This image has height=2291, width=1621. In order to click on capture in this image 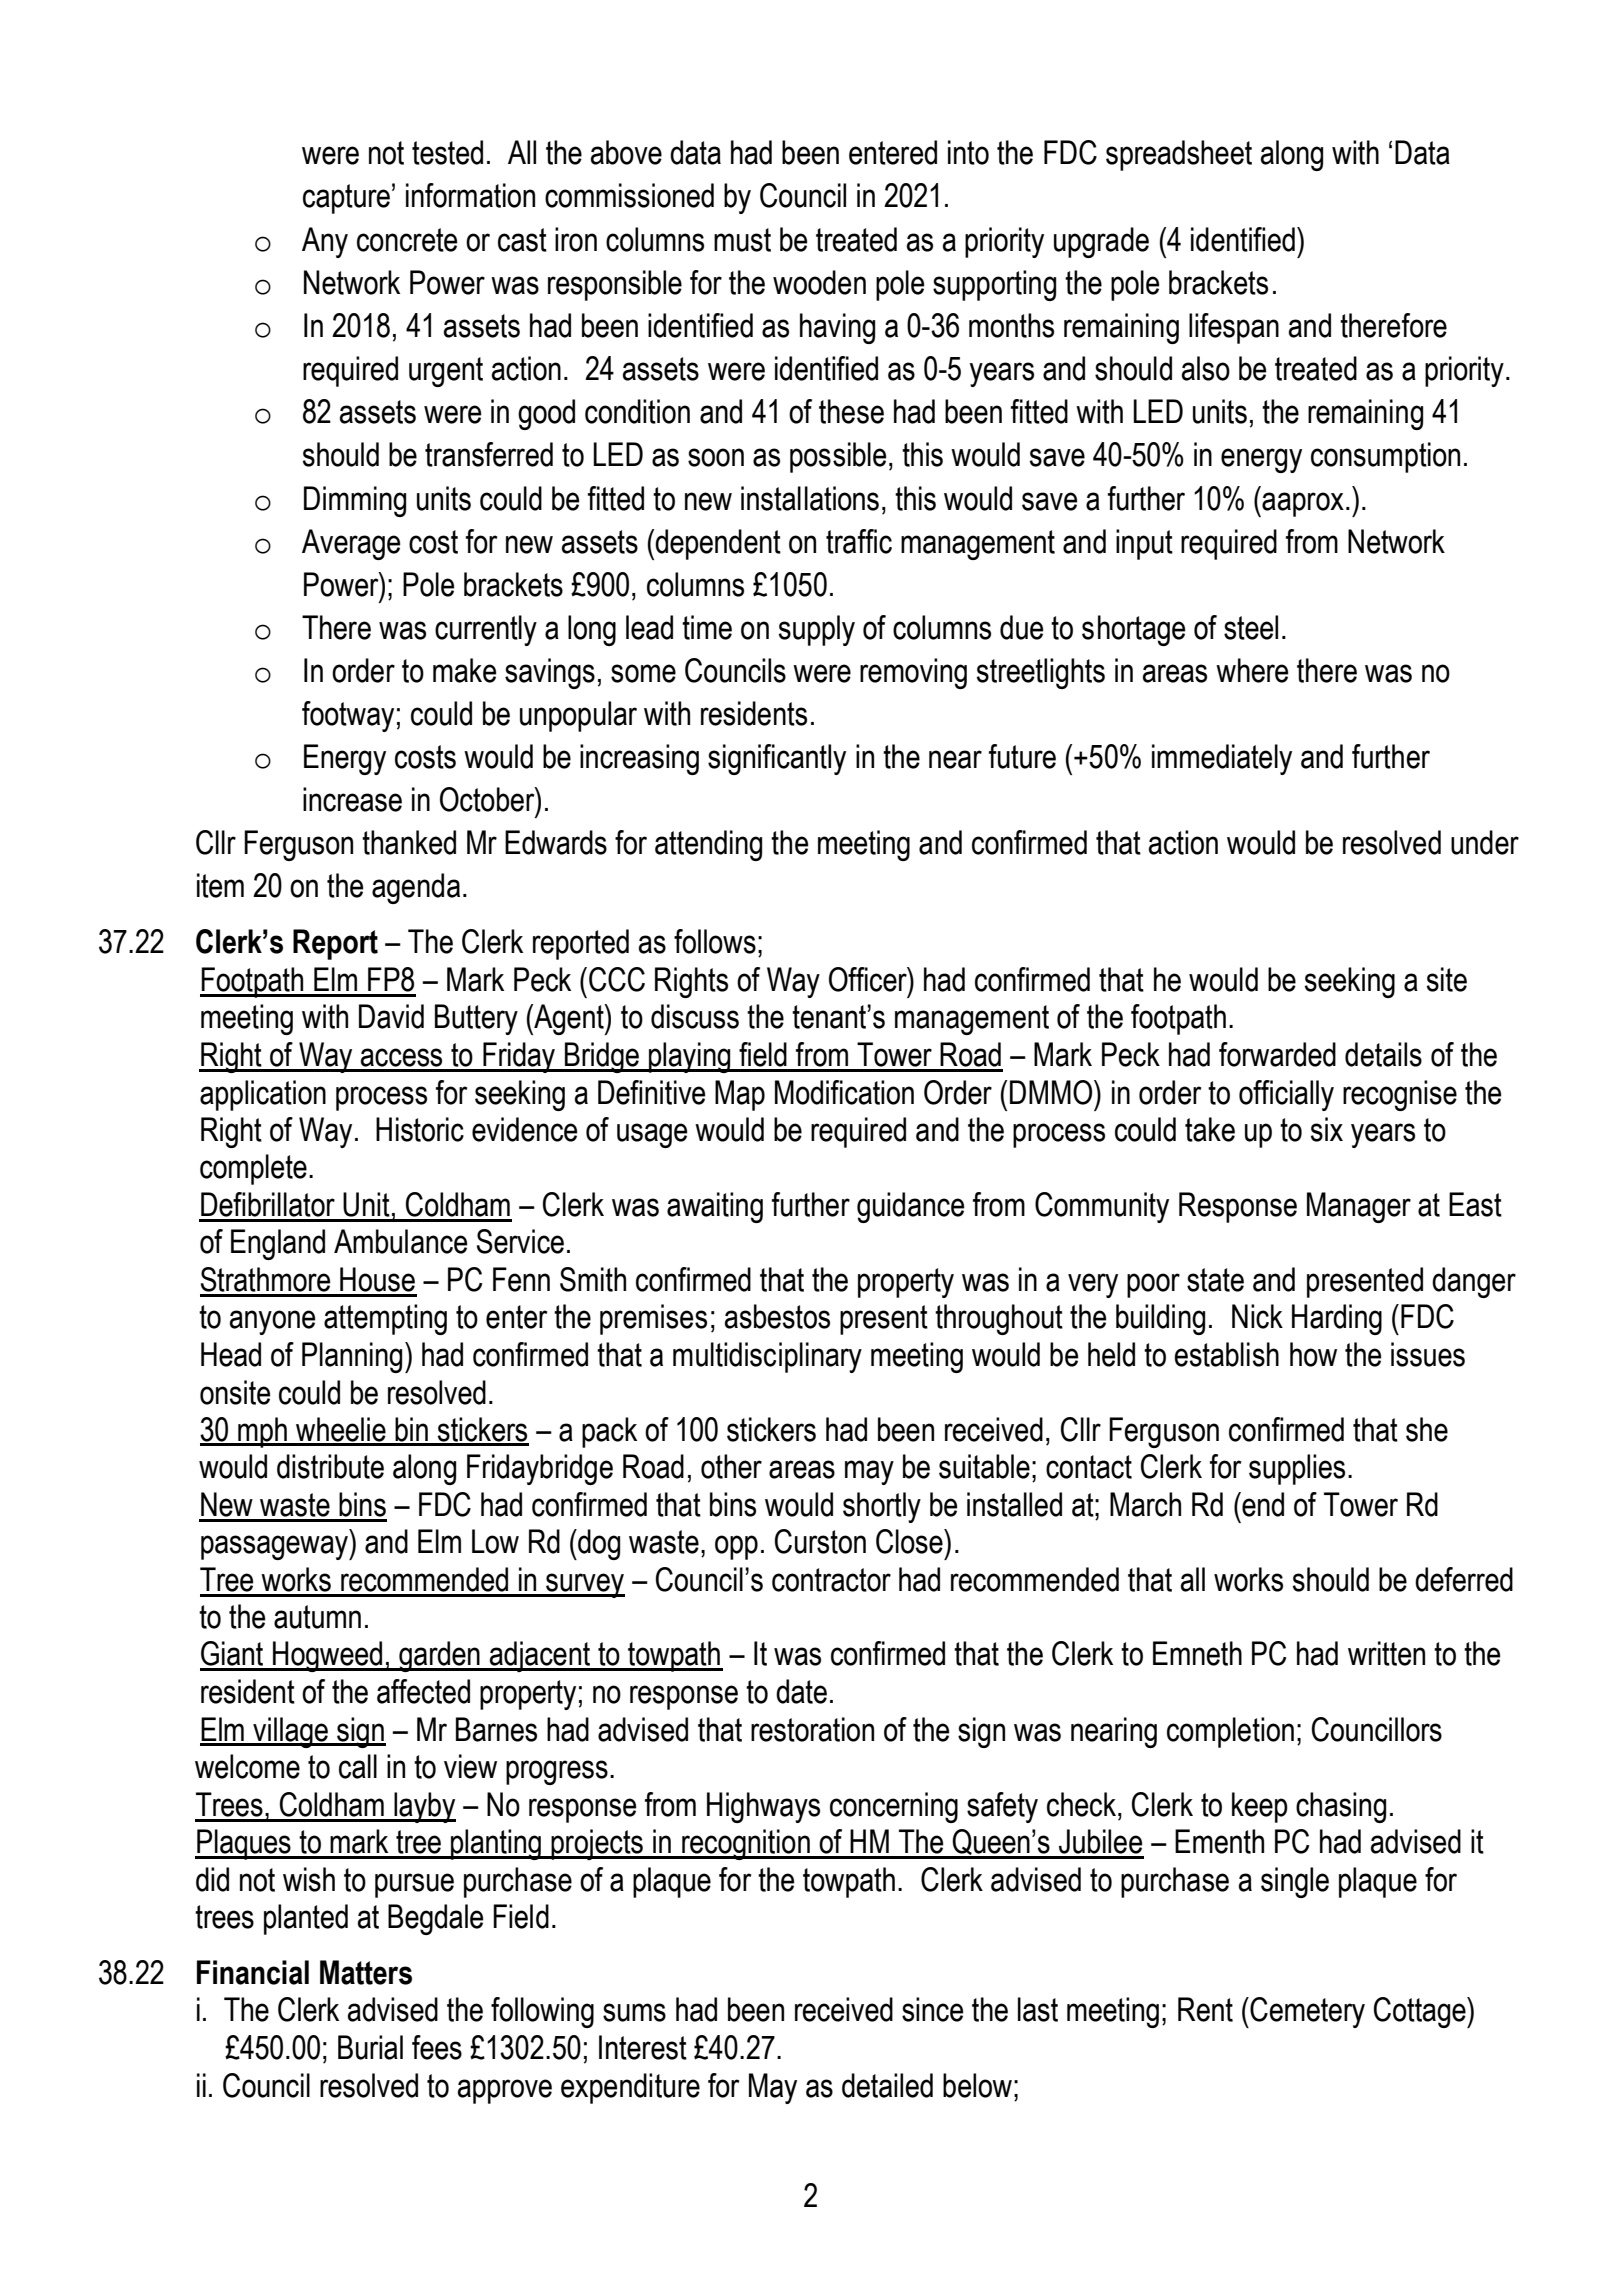, I will do `click(346, 199)`.
